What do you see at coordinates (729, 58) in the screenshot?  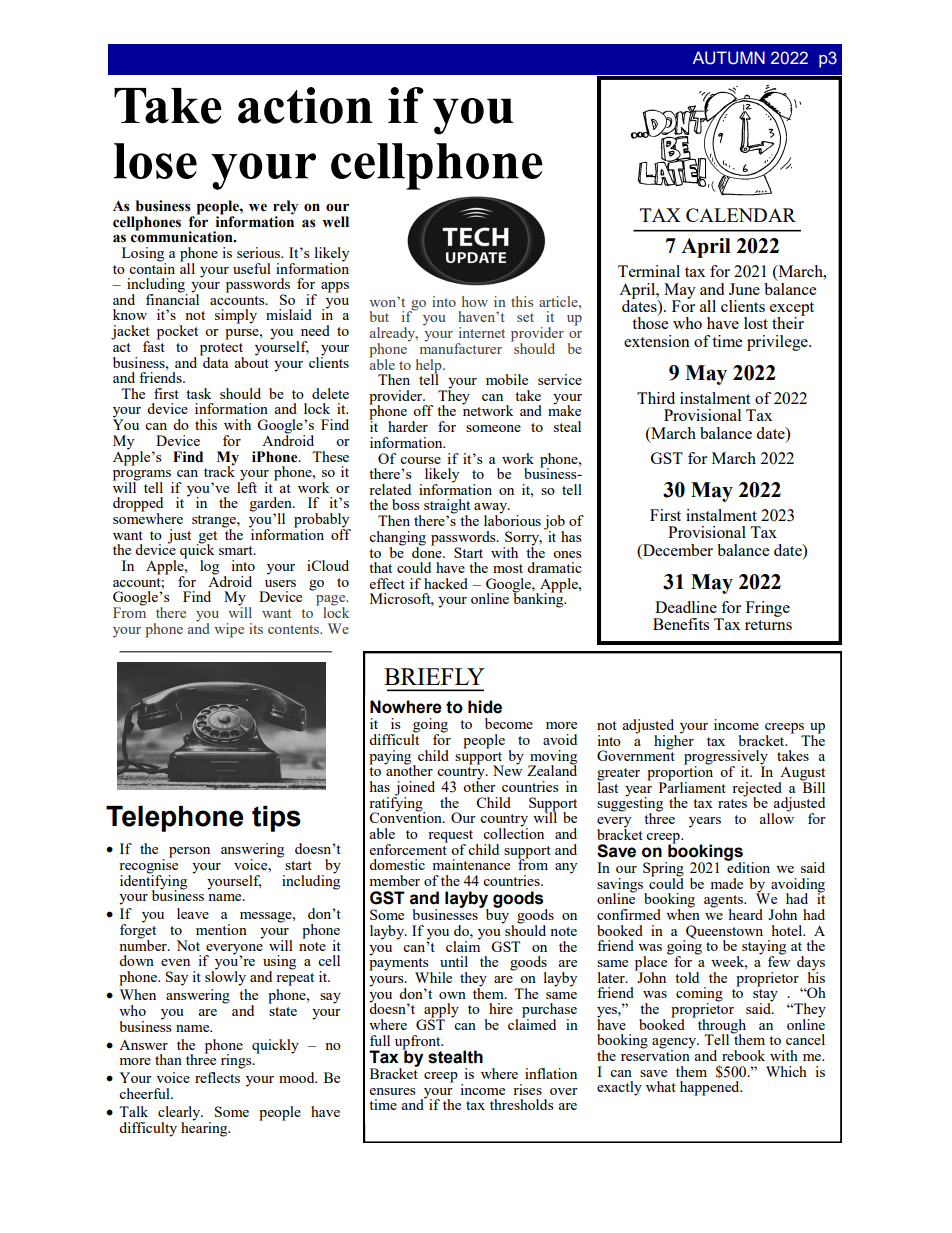 I see `AUTUMN` at bounding box center [729, 58].
